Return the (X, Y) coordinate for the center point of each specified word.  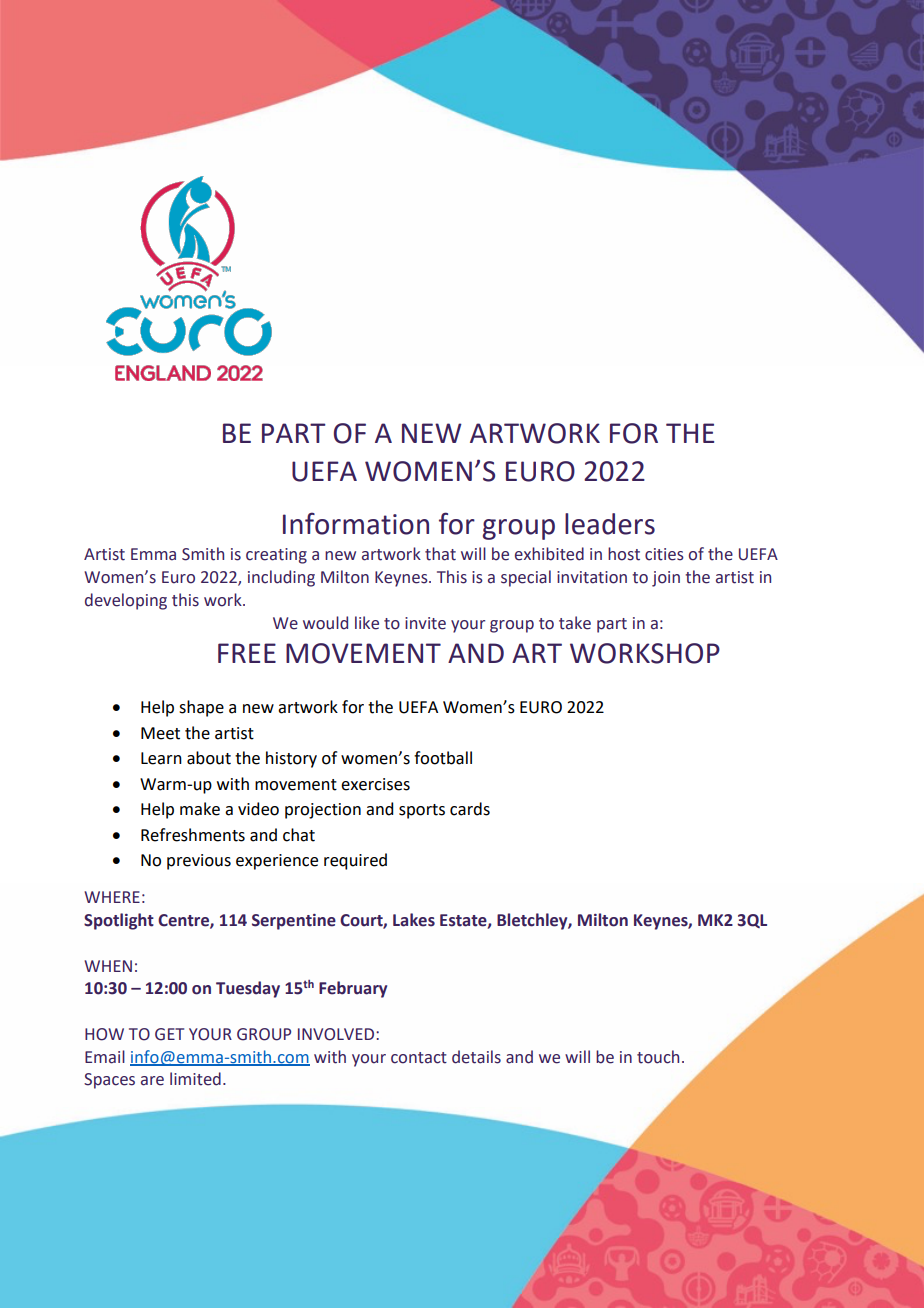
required (355, 861)
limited (195, 1079)
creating (276, 556)
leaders (610, 524)
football (443, 758)
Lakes (414, 920)
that (440, 554)
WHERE (112, 897)
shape (201, 708)
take (575, 623)
